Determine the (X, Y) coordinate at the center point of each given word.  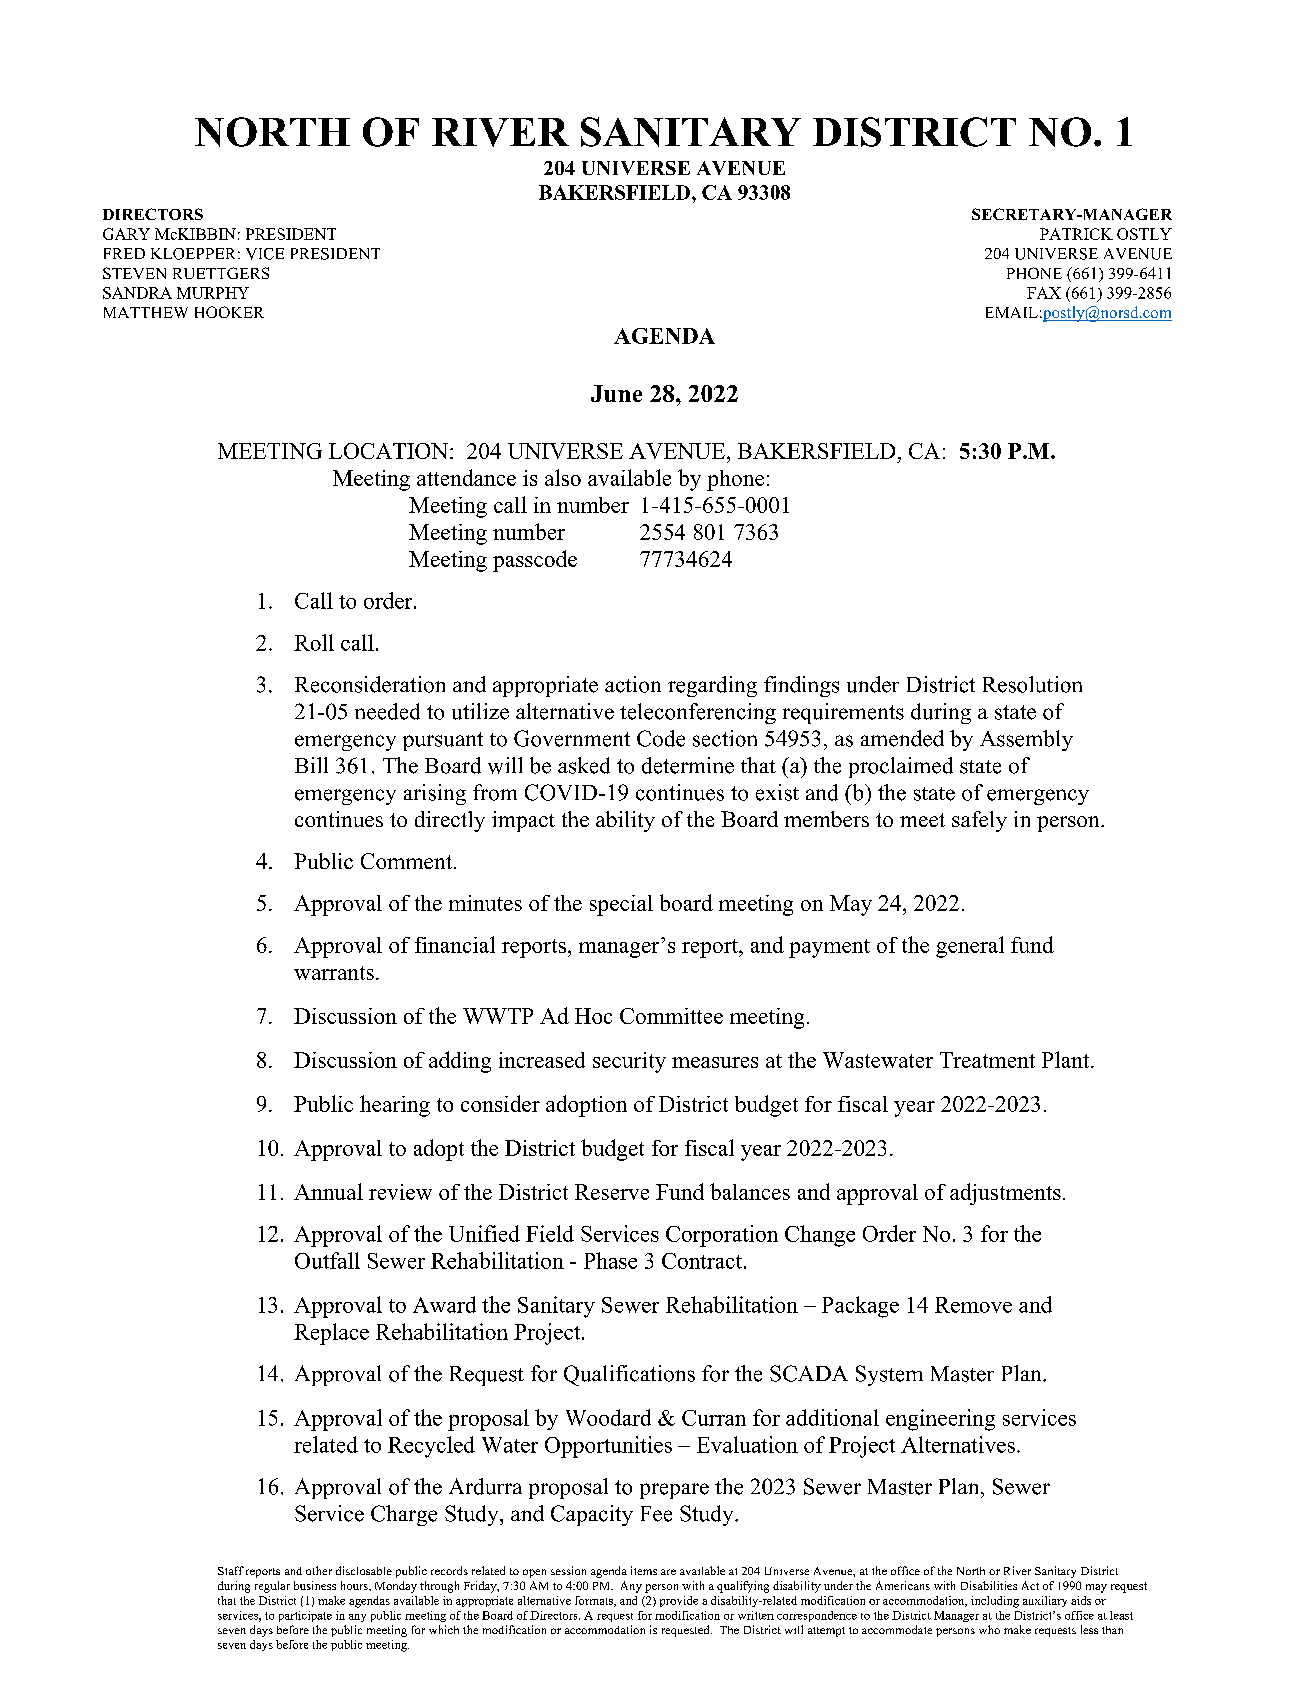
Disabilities (989, 1585)
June (616, 393)
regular (272, 1587)
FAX (1044, 293)
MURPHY (213, 293)
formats (595, 1601)
